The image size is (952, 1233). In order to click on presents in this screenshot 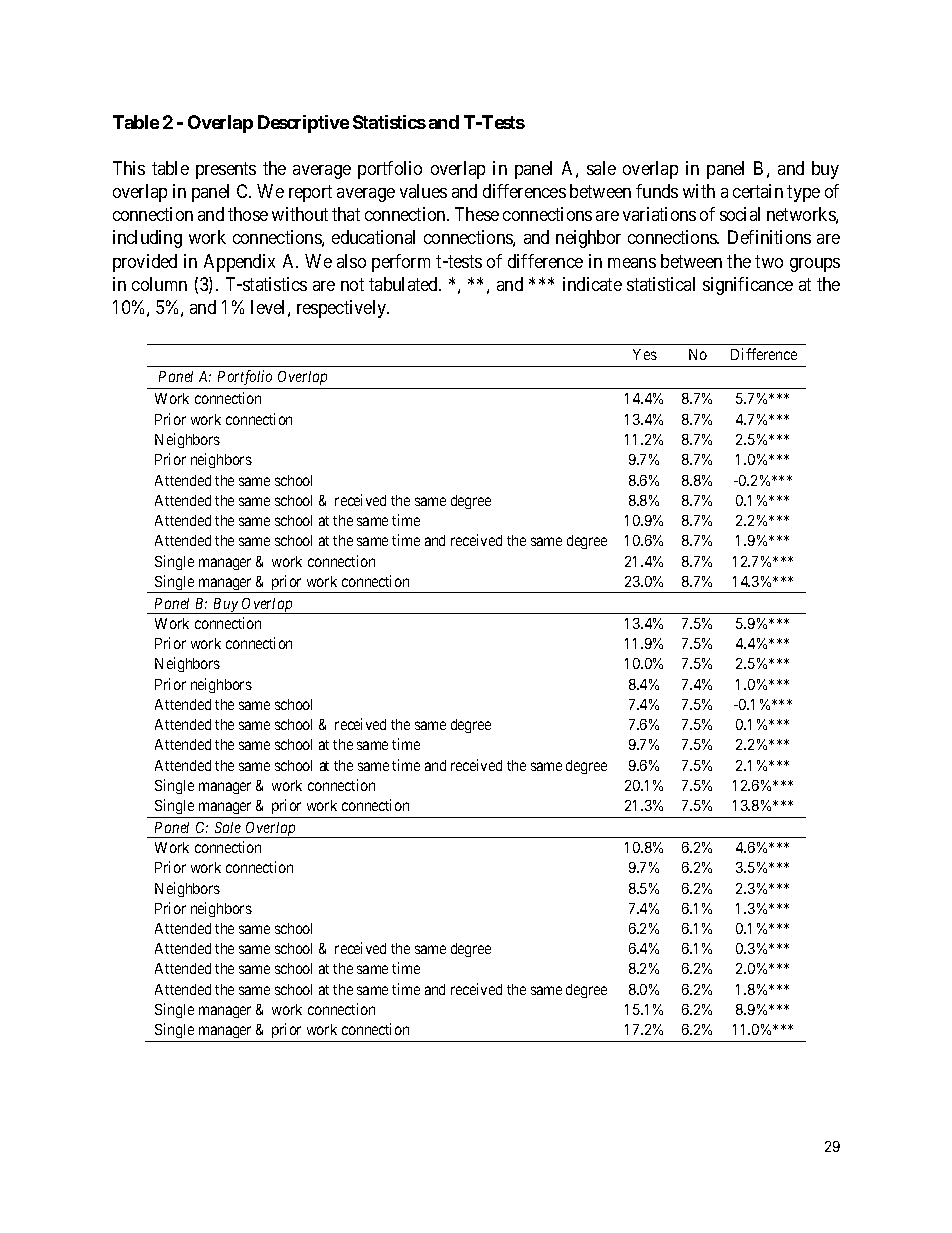, I will do `click(226, 170)`.
